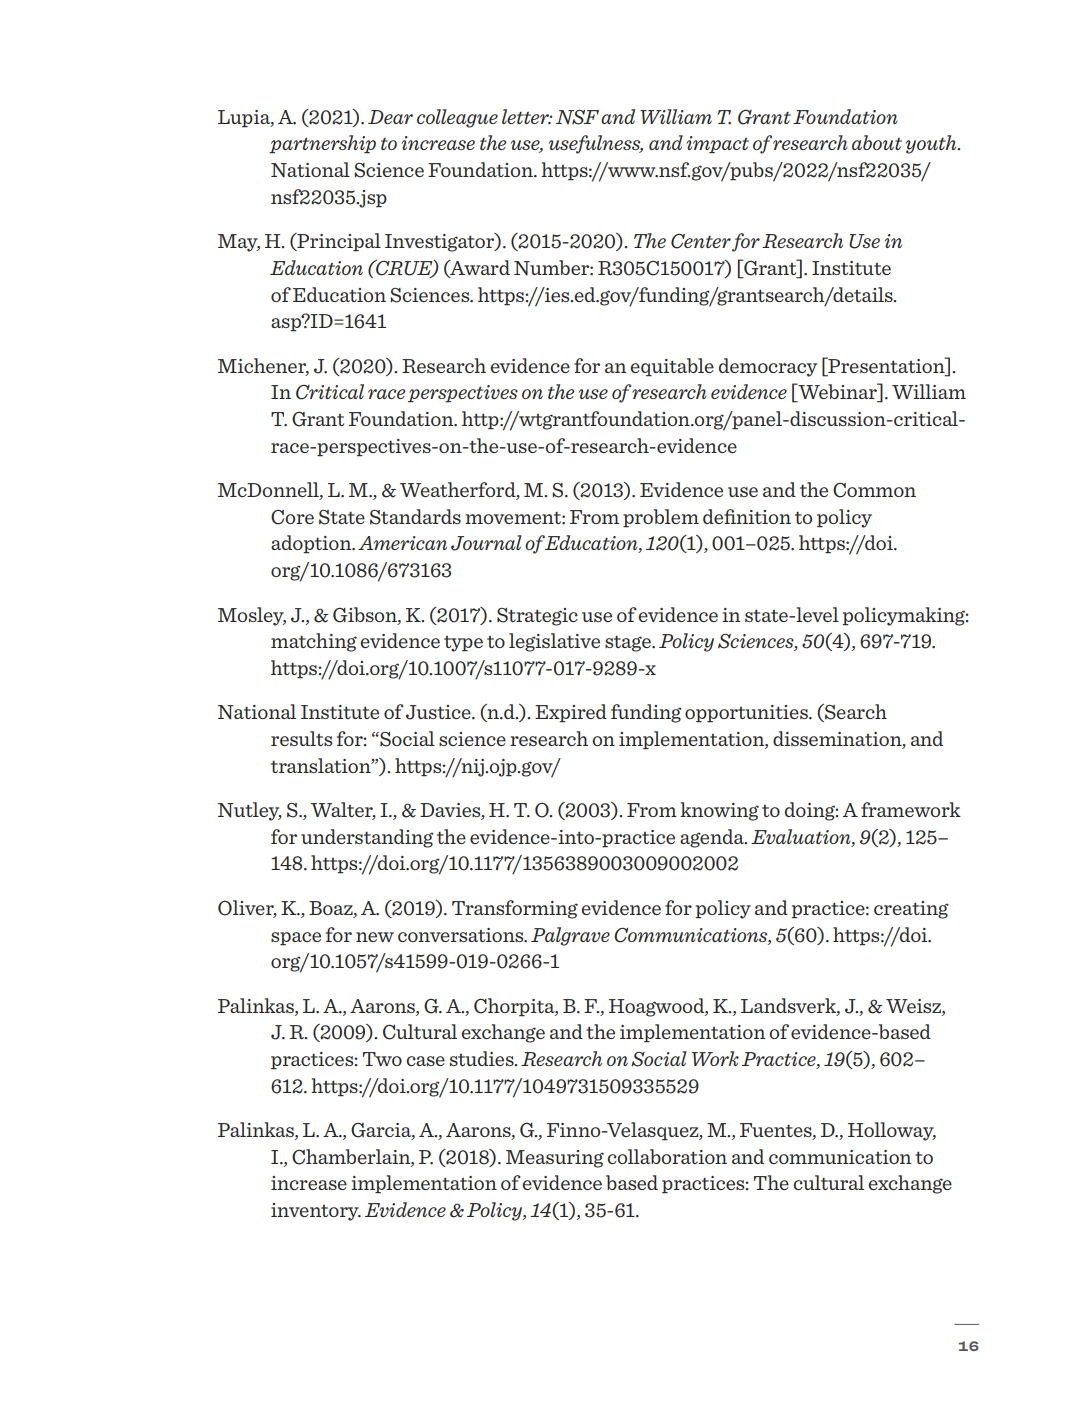 This image has height=1408, width=1088. I want to click on usefulness, so click(596, 144).
